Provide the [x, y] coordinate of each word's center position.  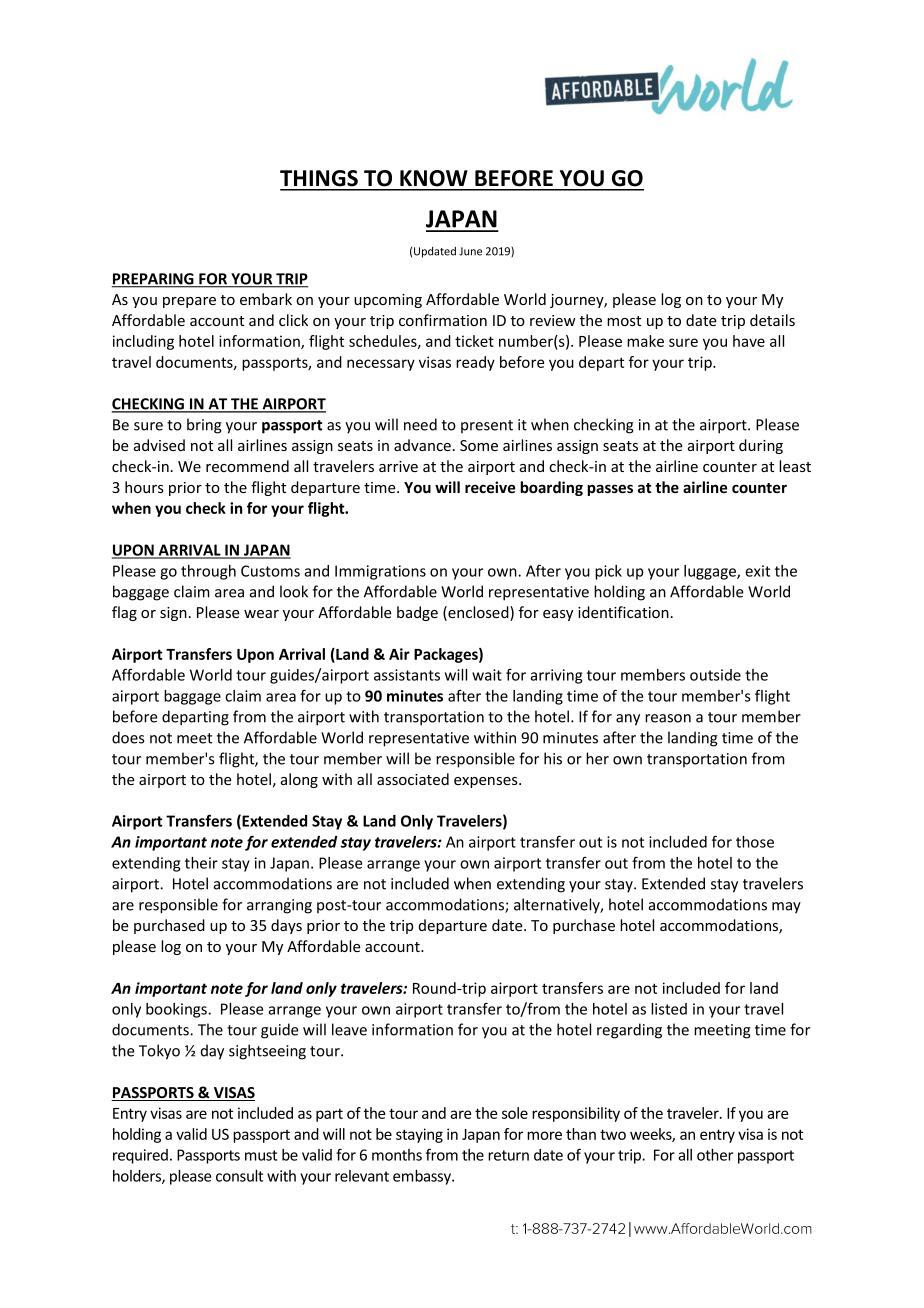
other [715, 1155]
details [772, 320]
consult [239, 1176]
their [201, 863]
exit [757, 571]
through [208, 572]
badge [417, 613]
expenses [487, 782]
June [470, 251]
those [755, 842]
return [508, 1155]
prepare [189, 302]
